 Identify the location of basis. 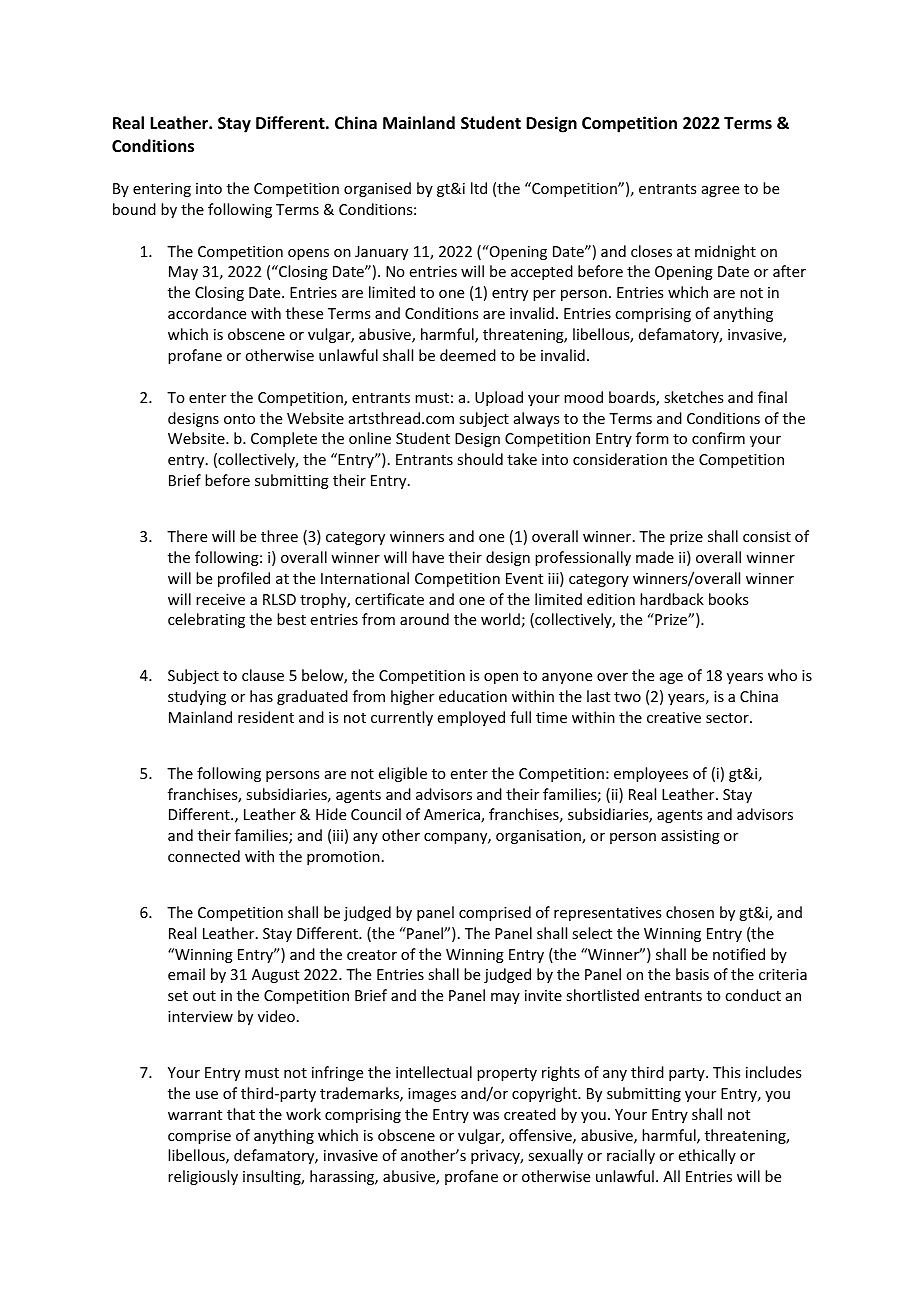
(692, 974).
